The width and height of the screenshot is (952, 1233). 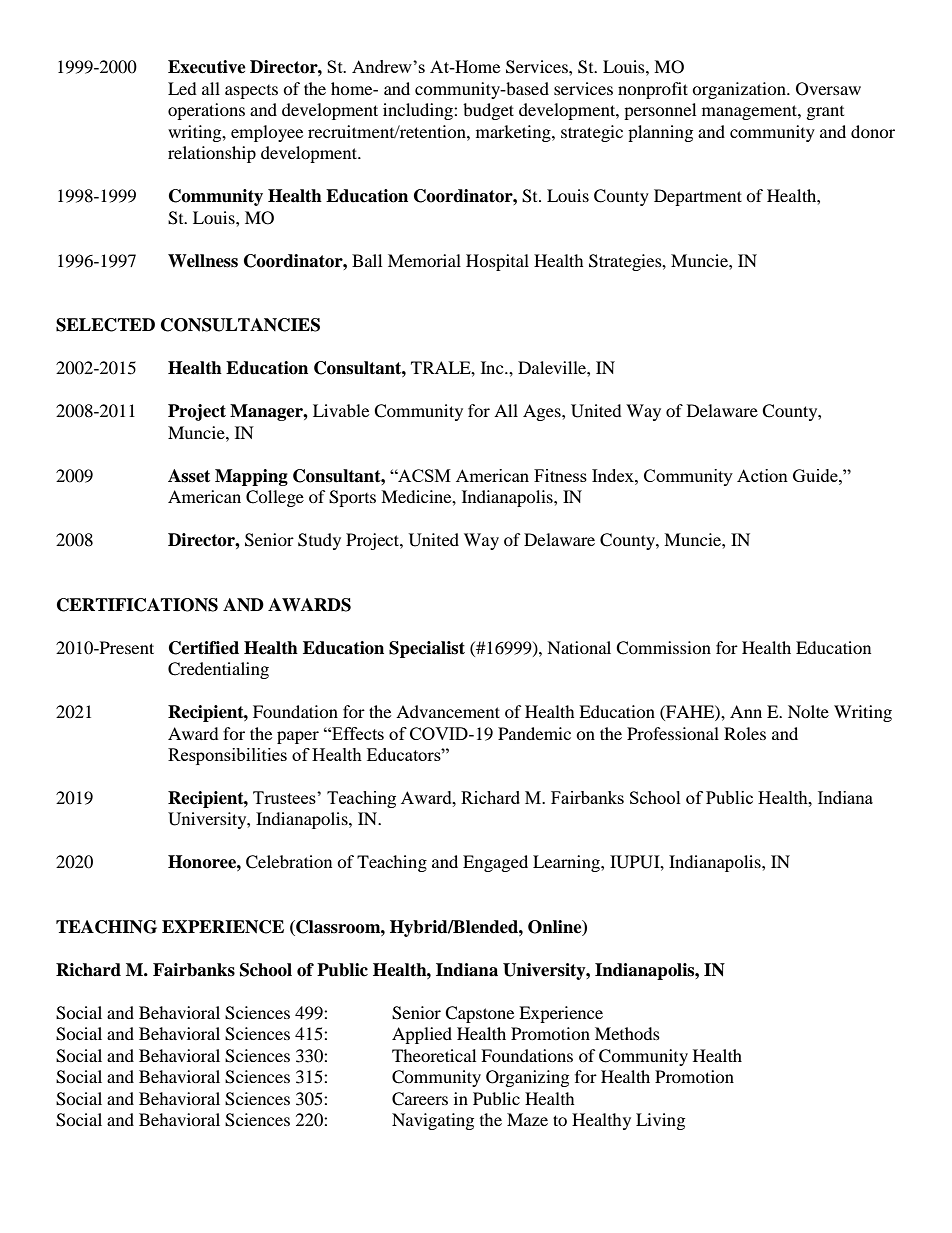 What do you see at coordinates (567, 863) in the screenshot?
I see `Learning` at bounding box center [567, 863].
